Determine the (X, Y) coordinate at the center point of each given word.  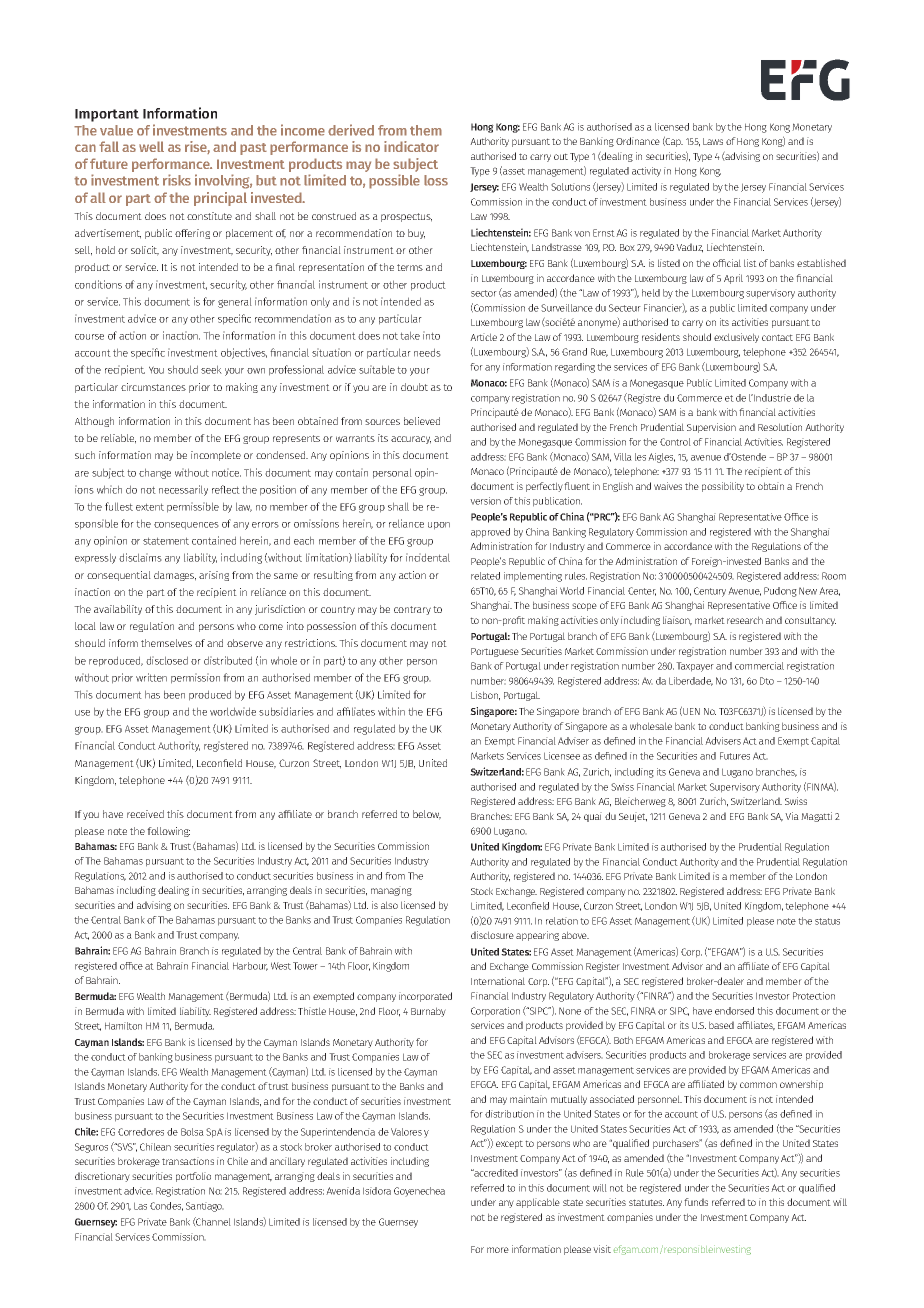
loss (436, 180)
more (498, 1250)
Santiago (205, 1207)
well (151, 146)
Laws (713, 141)
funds (696, 1202)
